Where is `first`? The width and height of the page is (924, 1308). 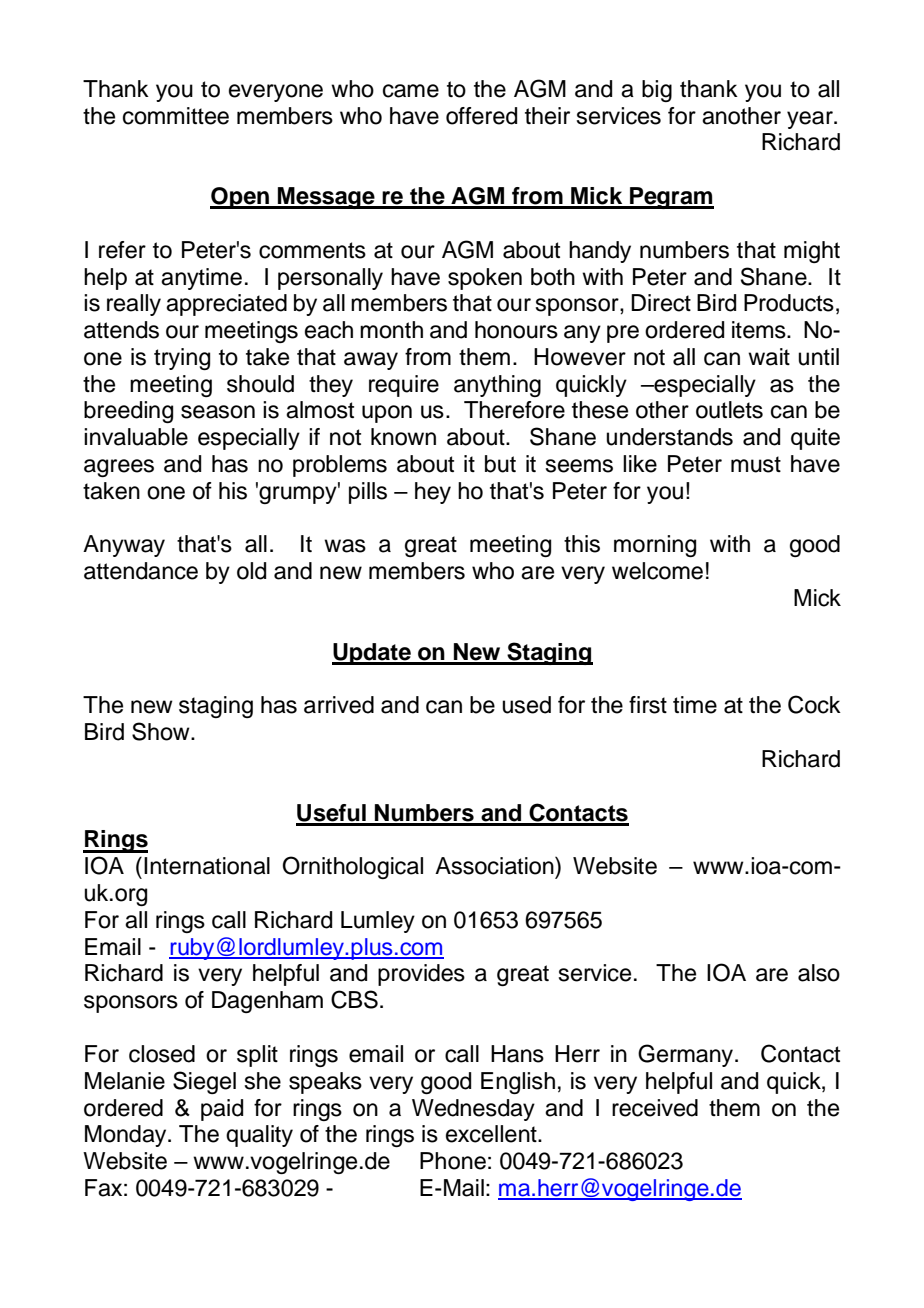
first is located at coordinates (648, 705).
